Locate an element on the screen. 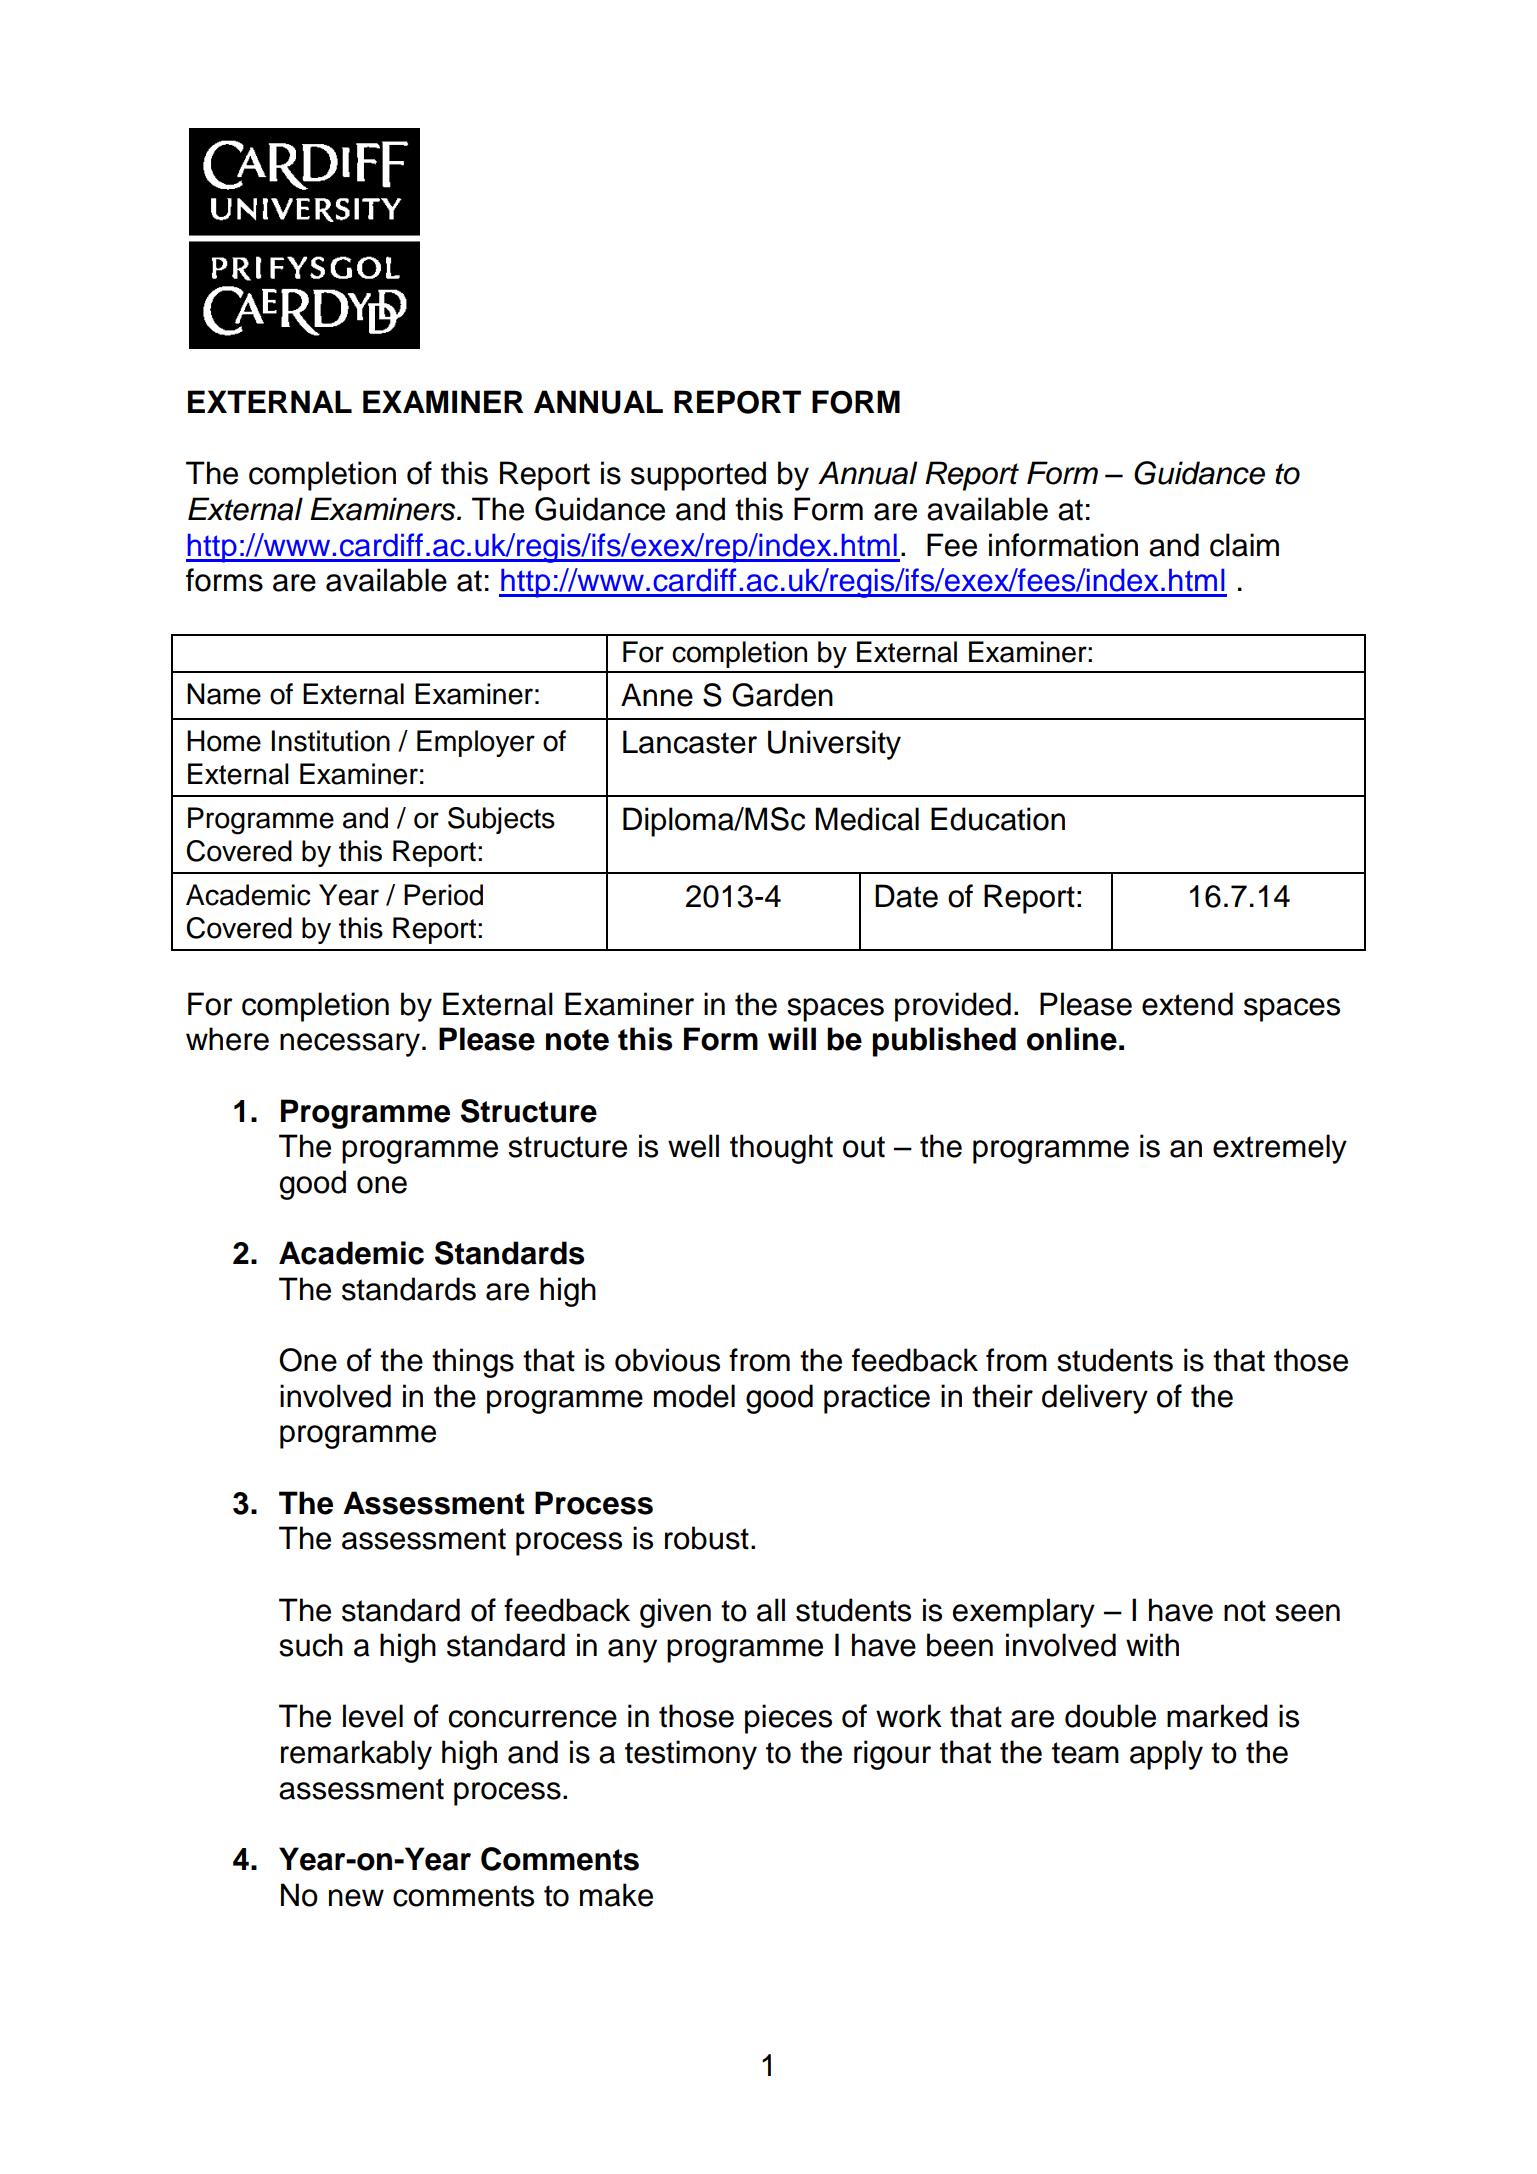 Image resolution: width=1537 pixels, height=2174 pixels. necessary is located at coordinates (351, 1045).
